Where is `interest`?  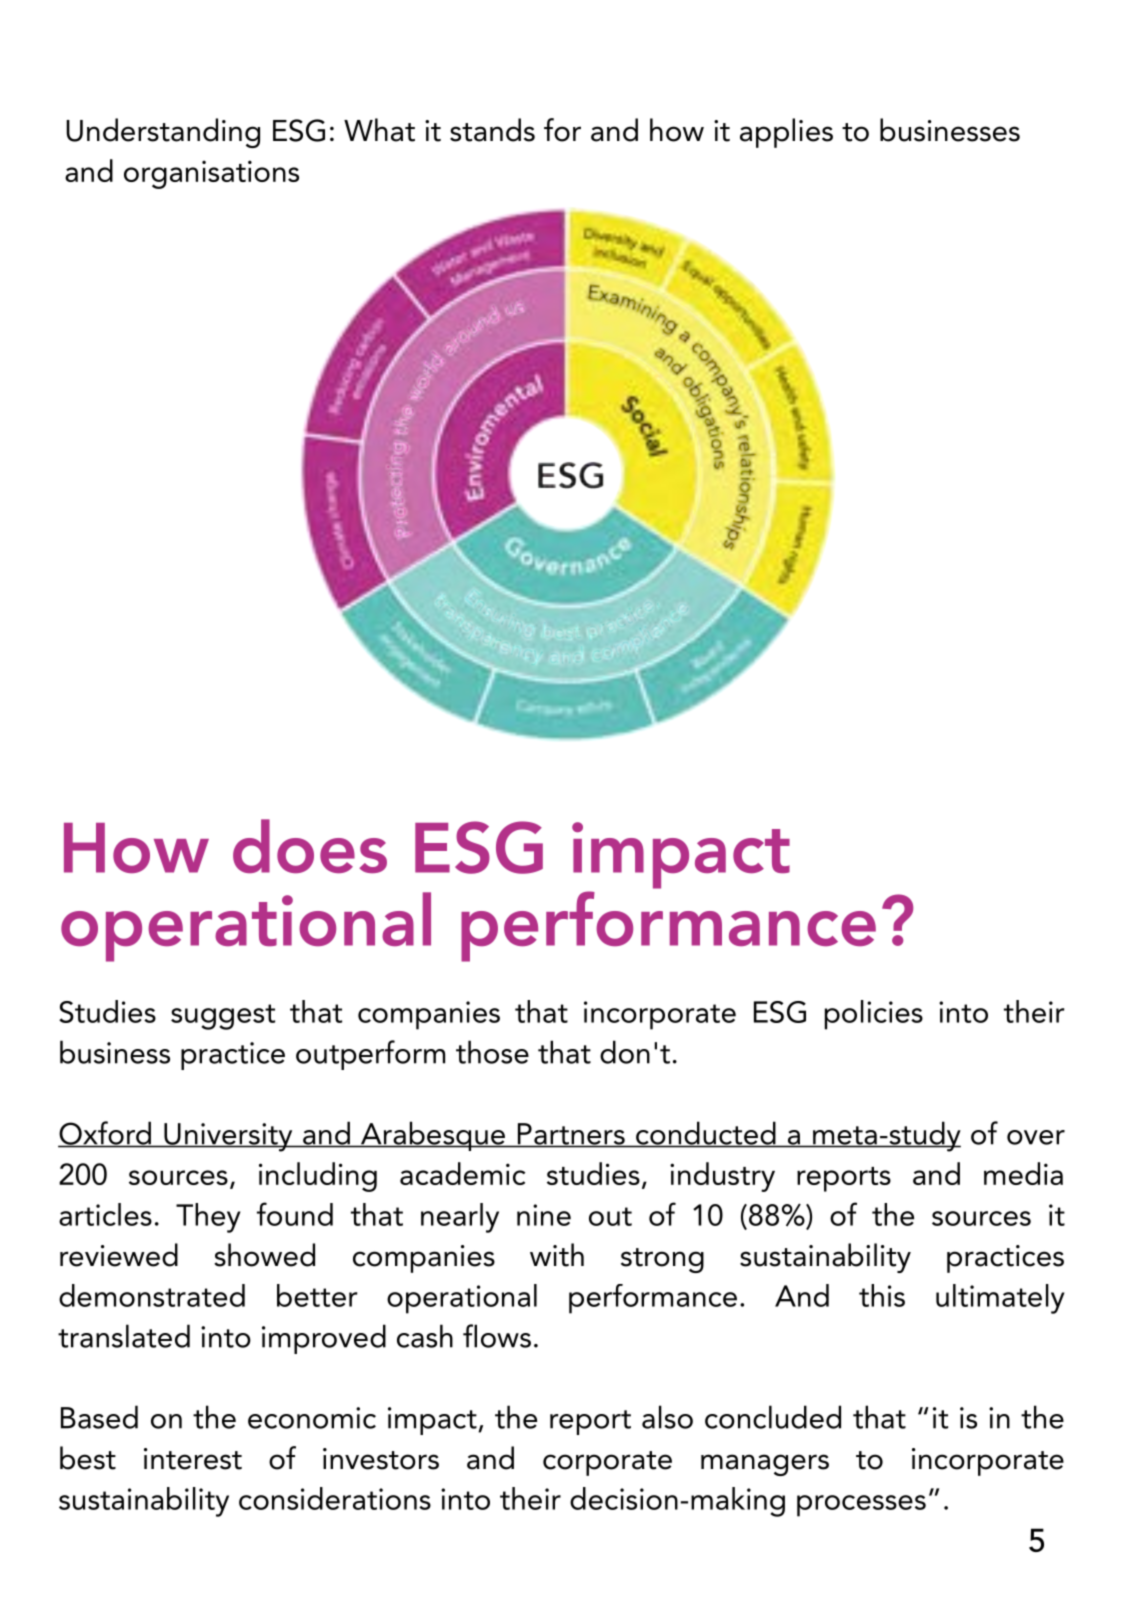 interest is located at coordinates (193, 1459).
